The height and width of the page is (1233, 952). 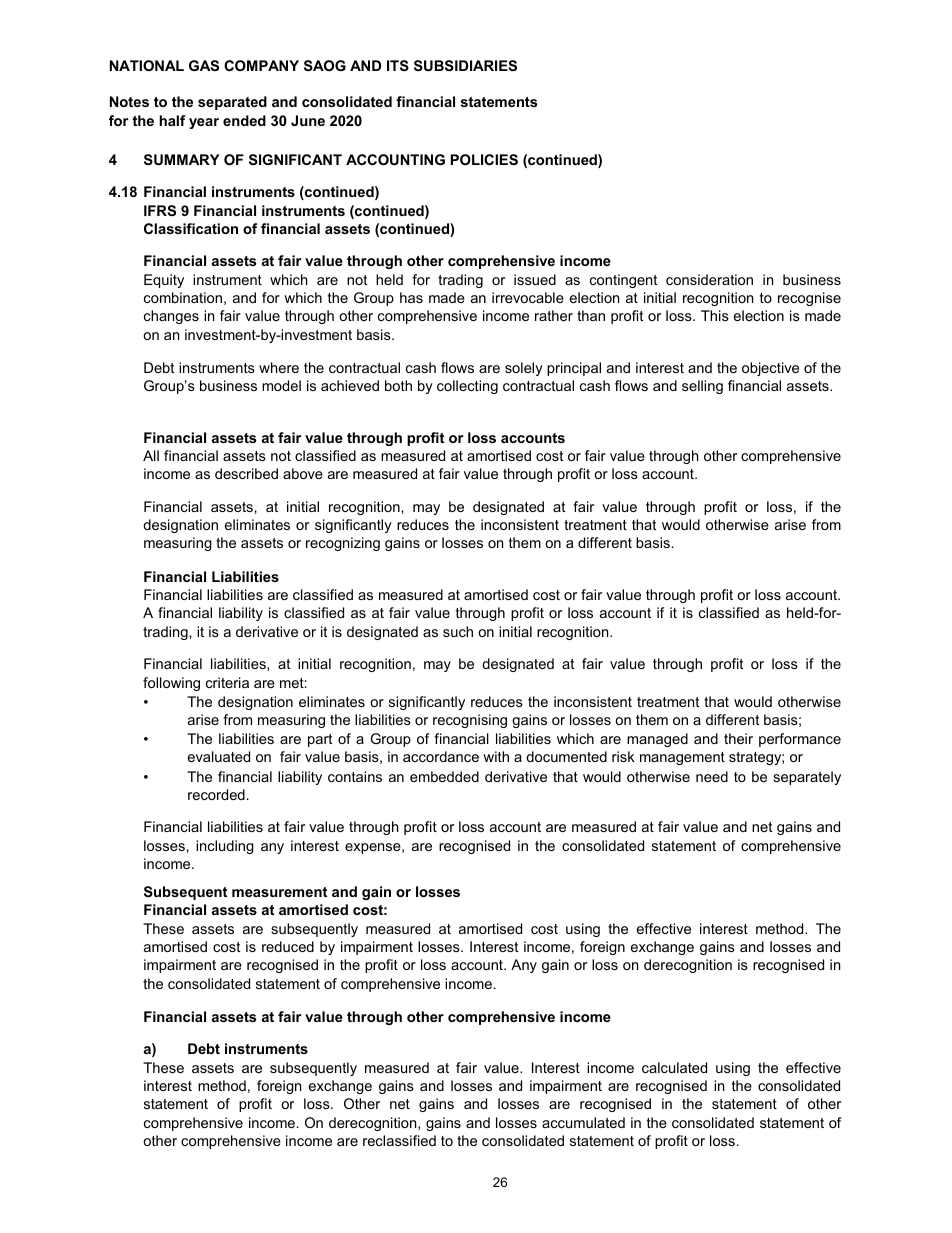 What do you see at coordinates (583, 1122) in the page?
I see `accumulated` at bounding box center [583, 1122].
